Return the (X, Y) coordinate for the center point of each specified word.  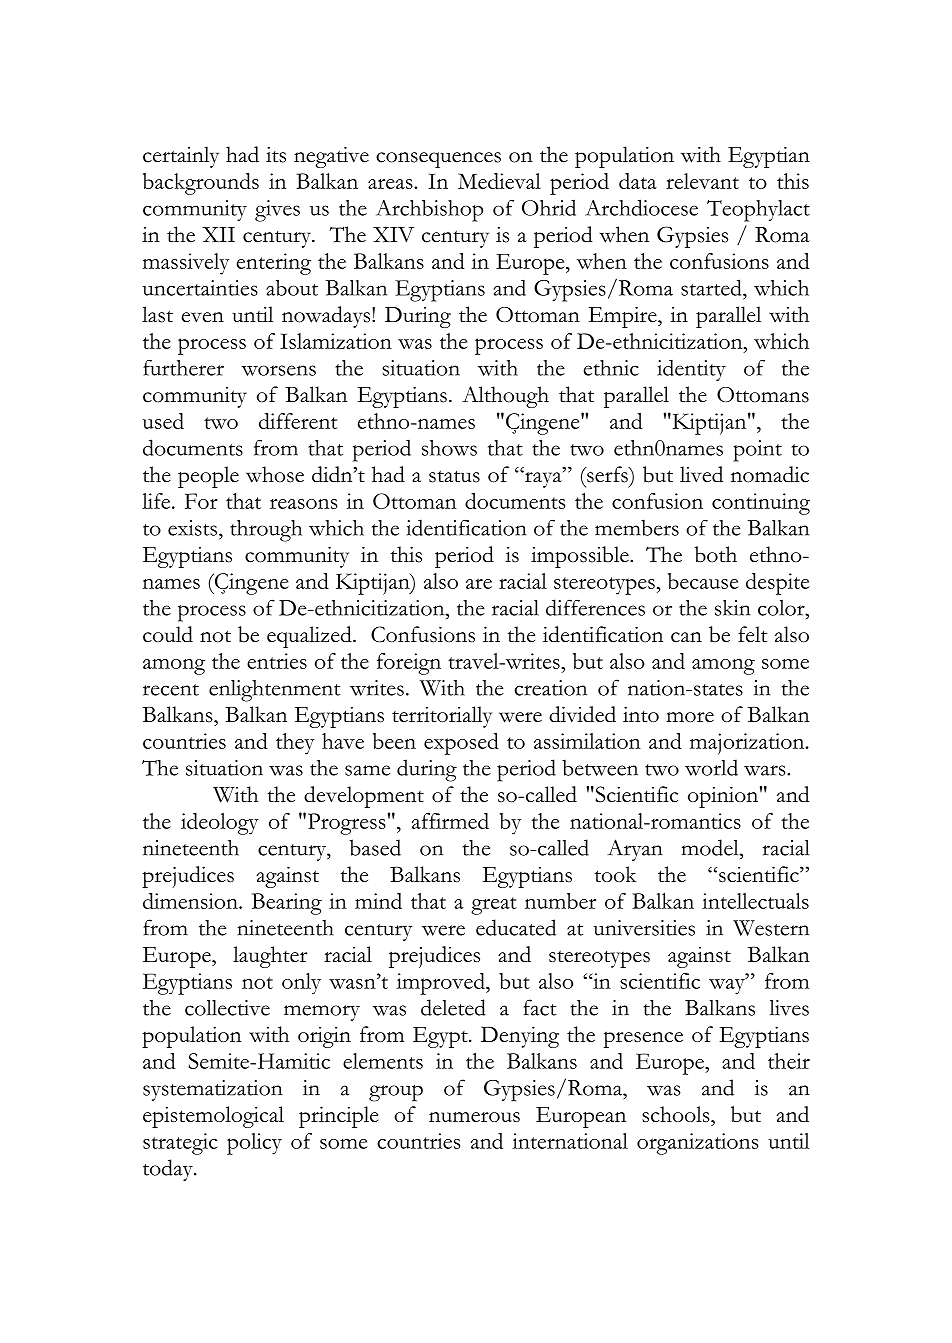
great (494, 906)
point (757, 451)
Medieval (499, 181)
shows (449, 448)
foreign (409, 664)
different (298, 421)
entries (277, 661)
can (686, 637)
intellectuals (755, 901)
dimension (191, 901)
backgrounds (201, 184)
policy (254, 1144)
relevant (702, 181)
